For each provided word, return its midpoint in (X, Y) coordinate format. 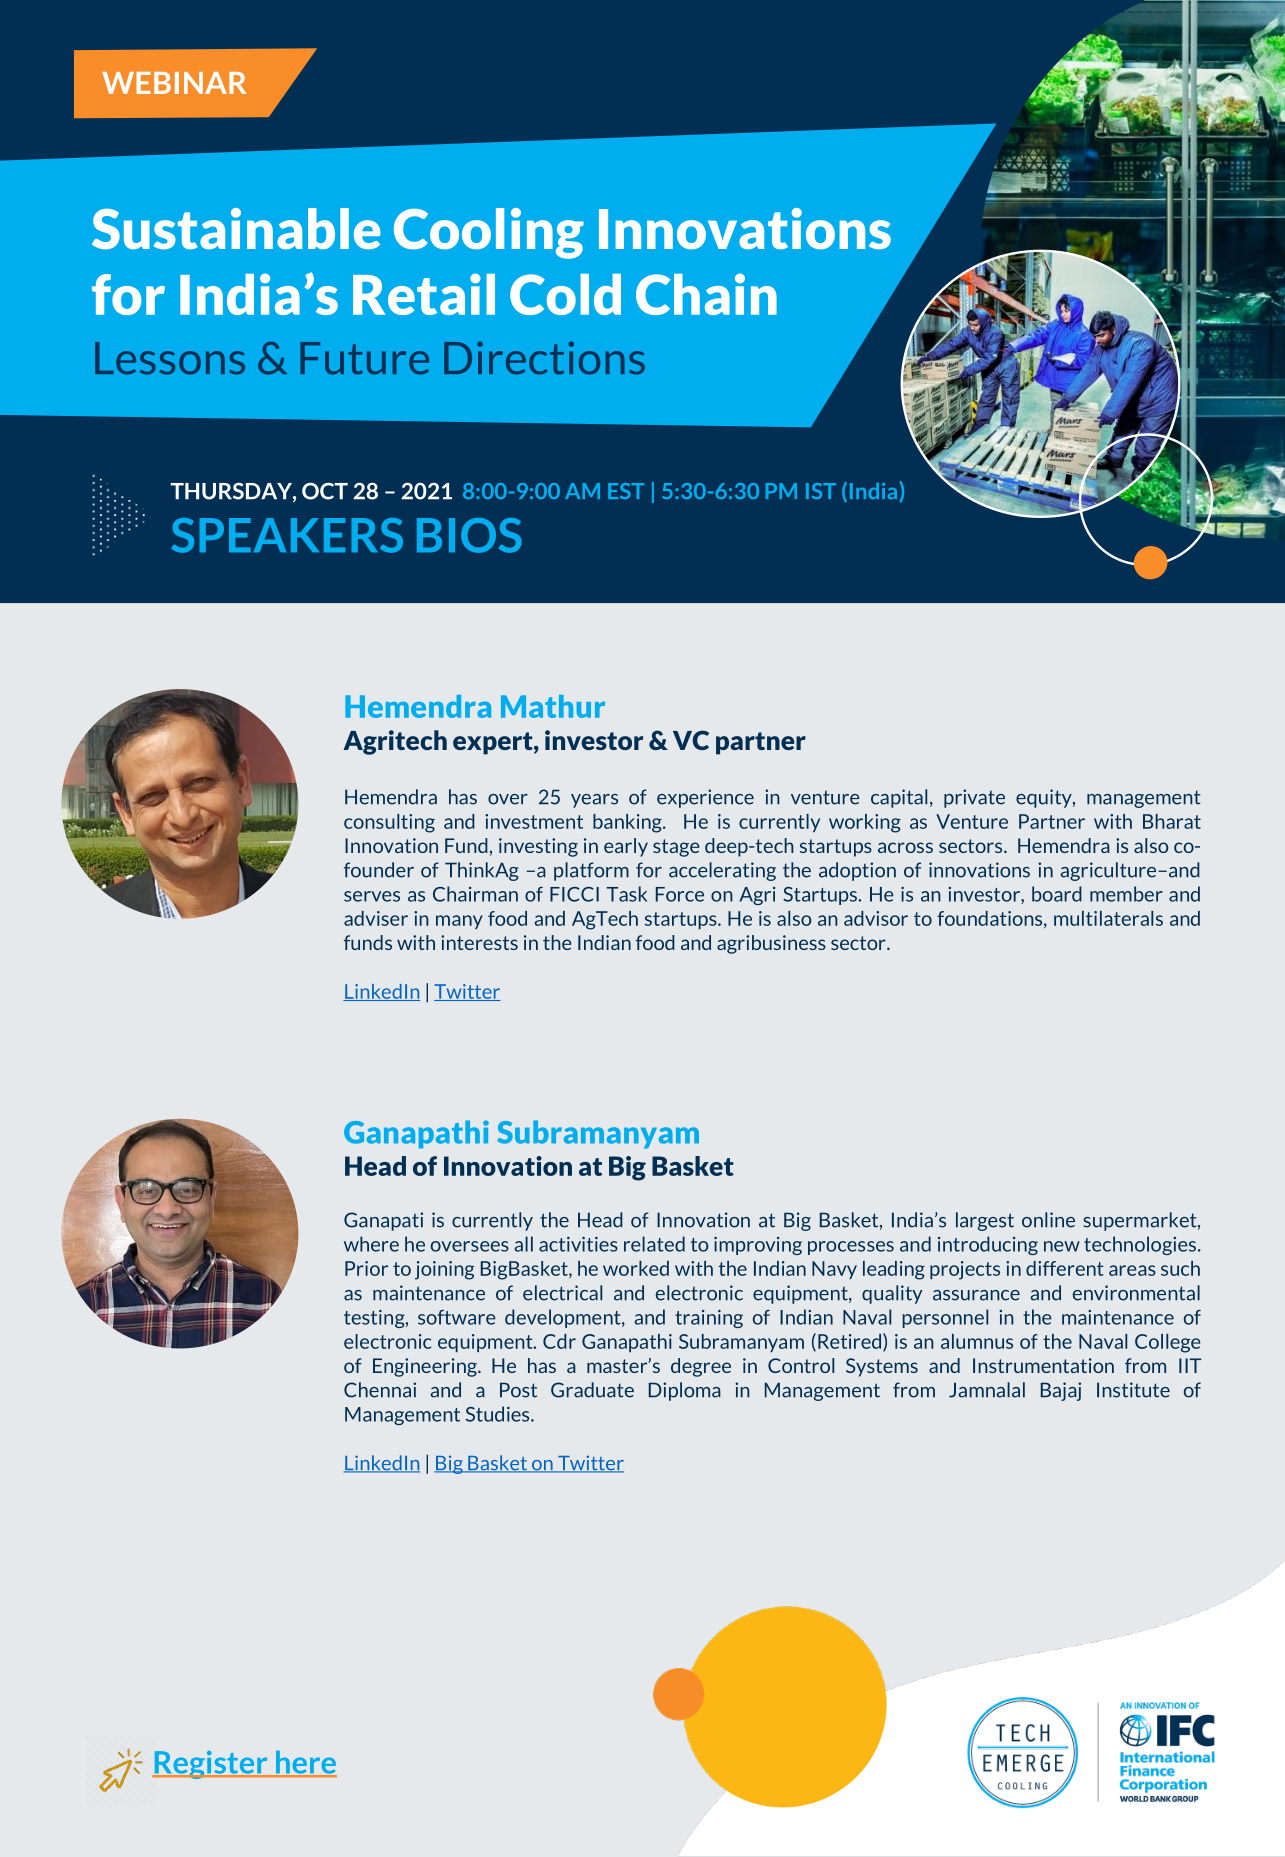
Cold (565, 294)
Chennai (380, 1390)
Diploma (685, 1391)
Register (211, 1765)
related (654, 1244)
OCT (325, 491)
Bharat (1172, 821)
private (974, 798)
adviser (376, 918)
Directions (544, 358)
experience (705, 798)
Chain (706, 294)
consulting (389, 823)
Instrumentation (1043, 1365)
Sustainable (236, 229)
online (1048, 1220)
